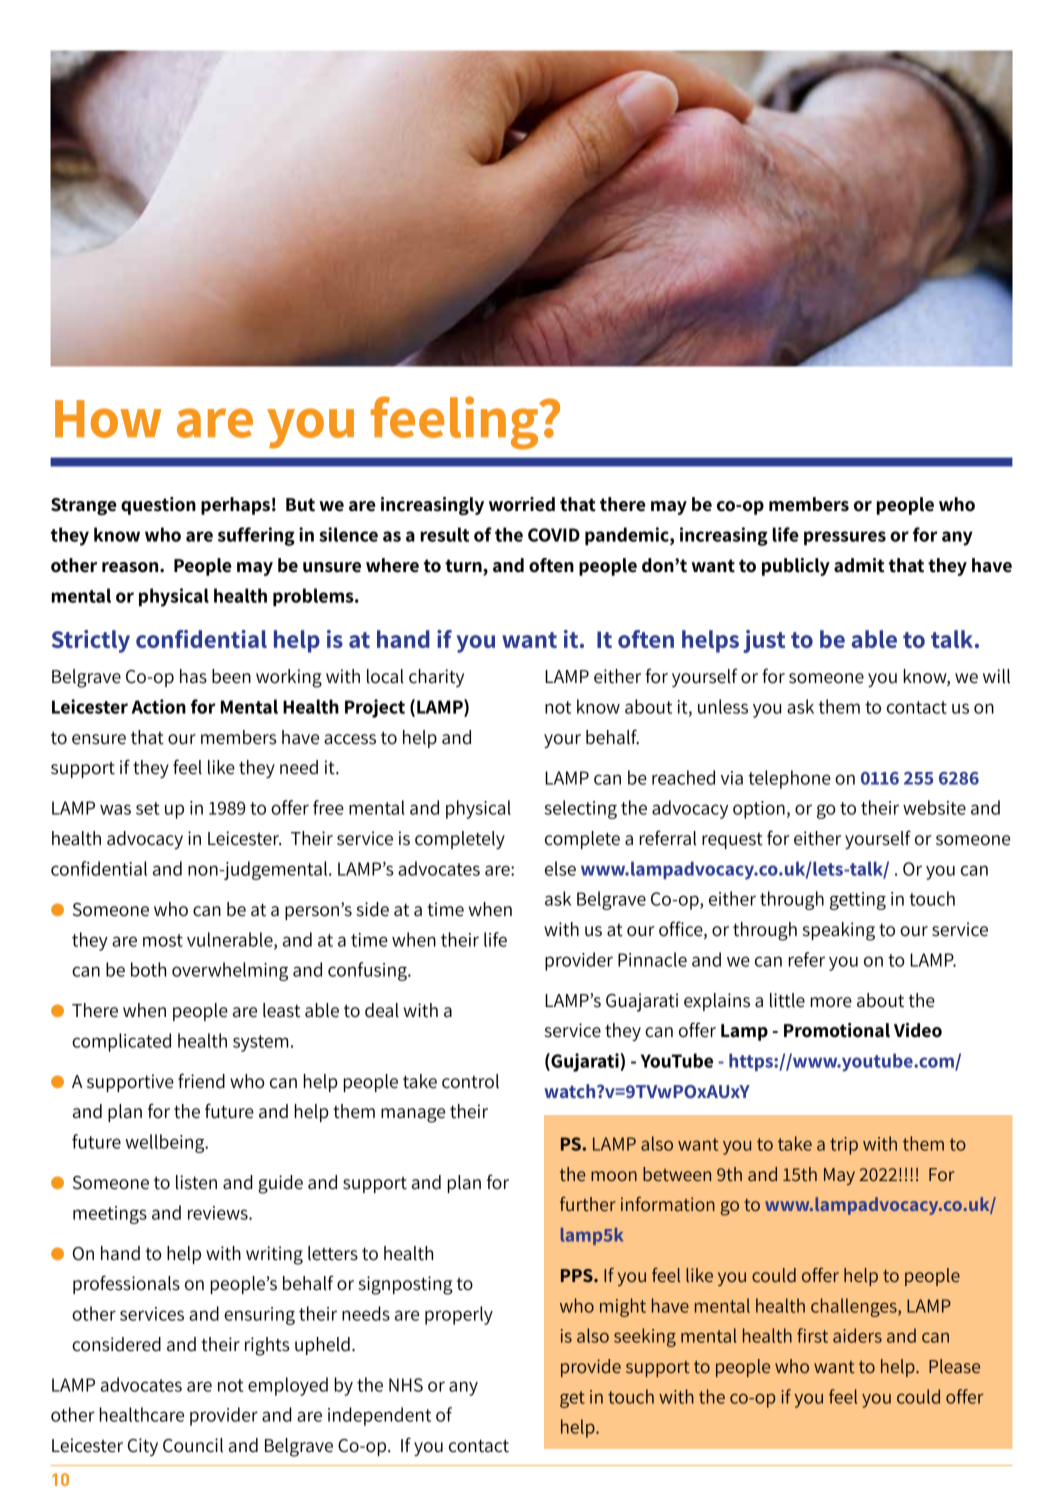 The image size is (1063, 1503). I want to click on pressures, so click(845, 538).
